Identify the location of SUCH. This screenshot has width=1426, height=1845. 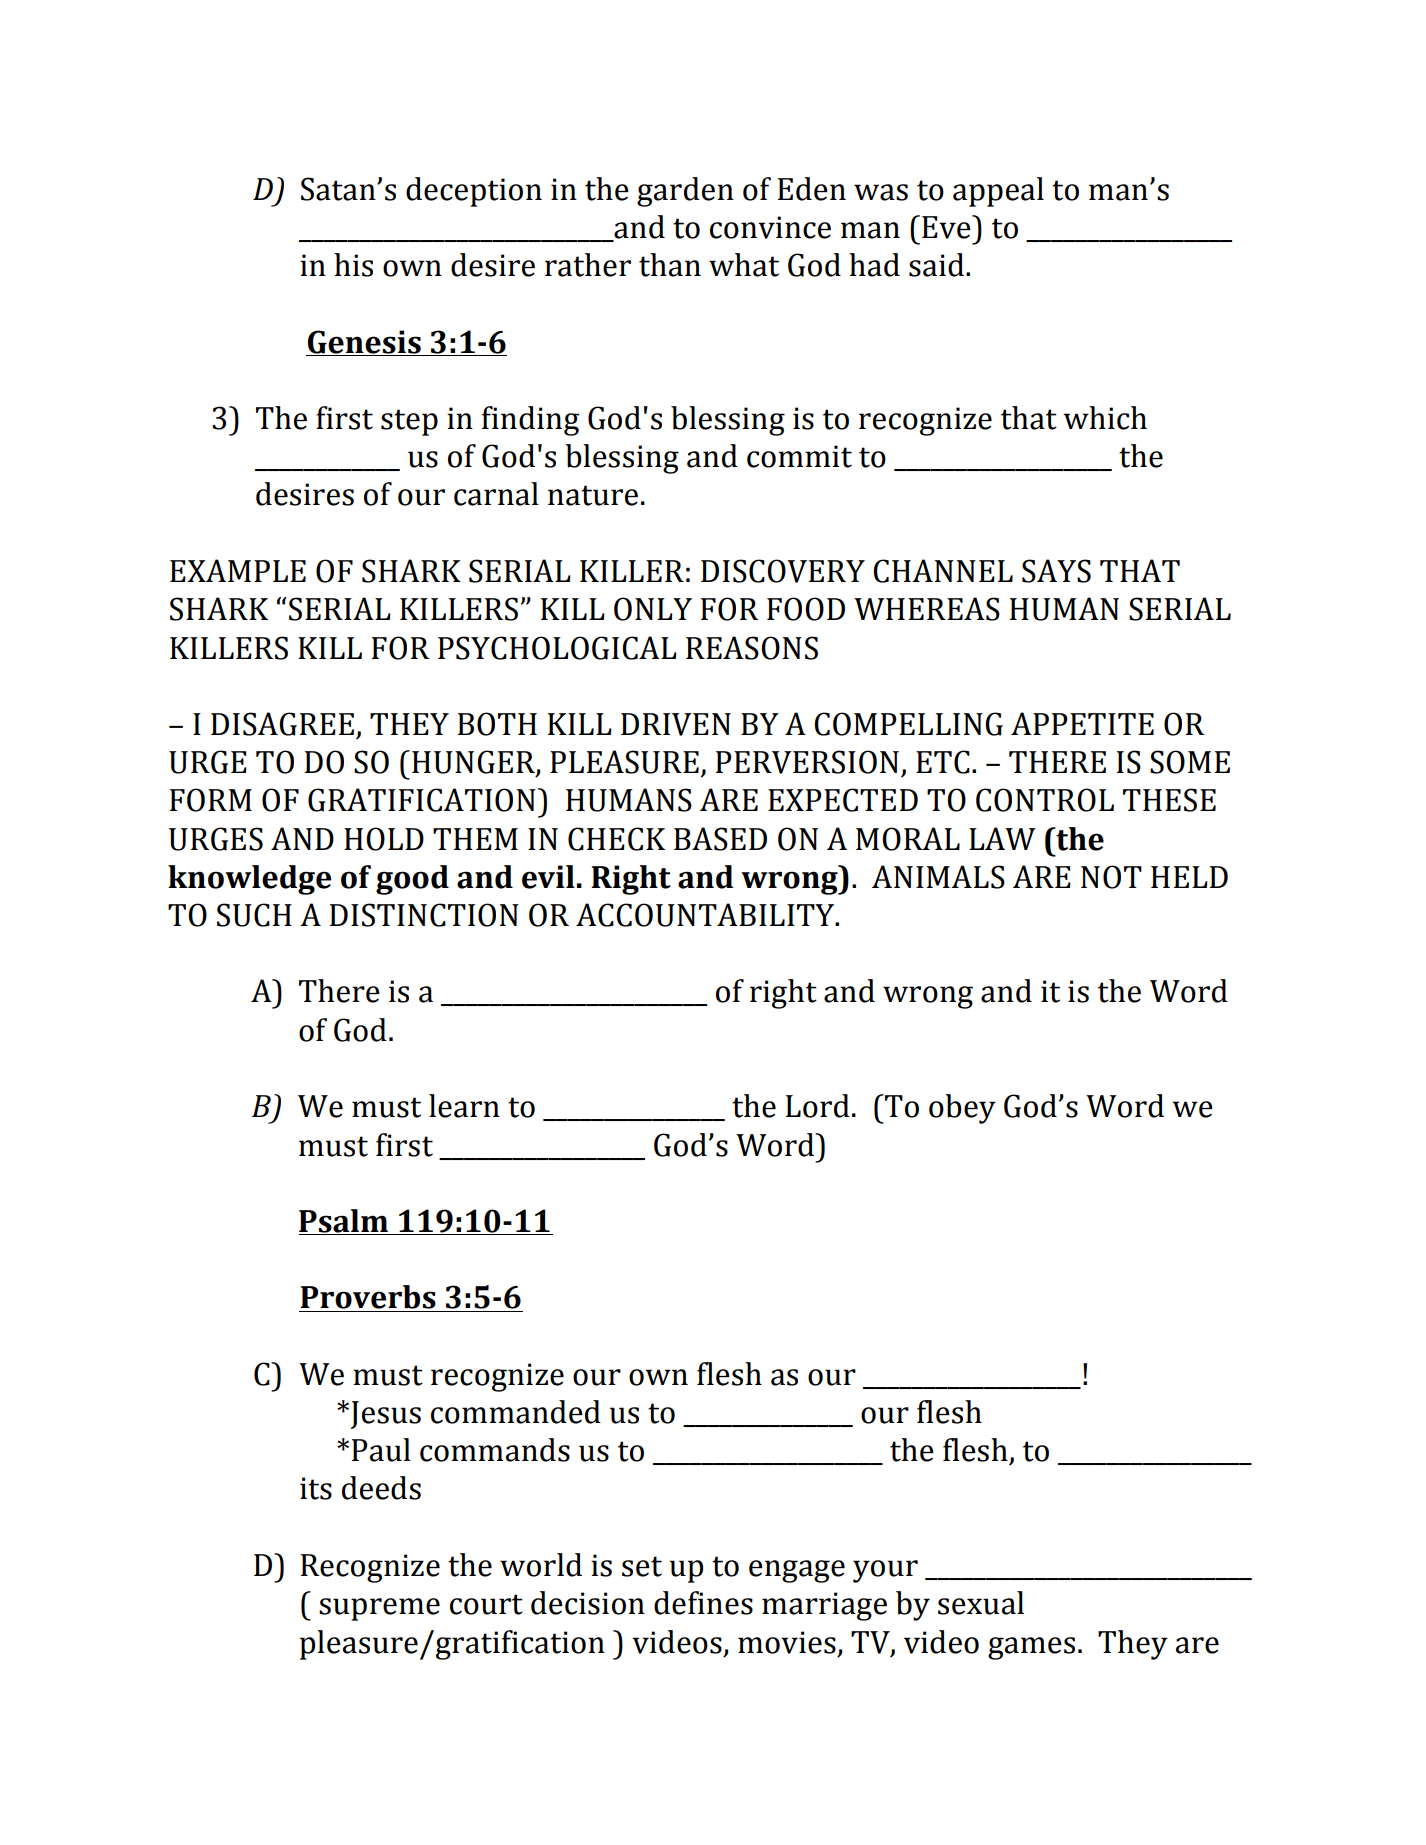
(254, 915).
